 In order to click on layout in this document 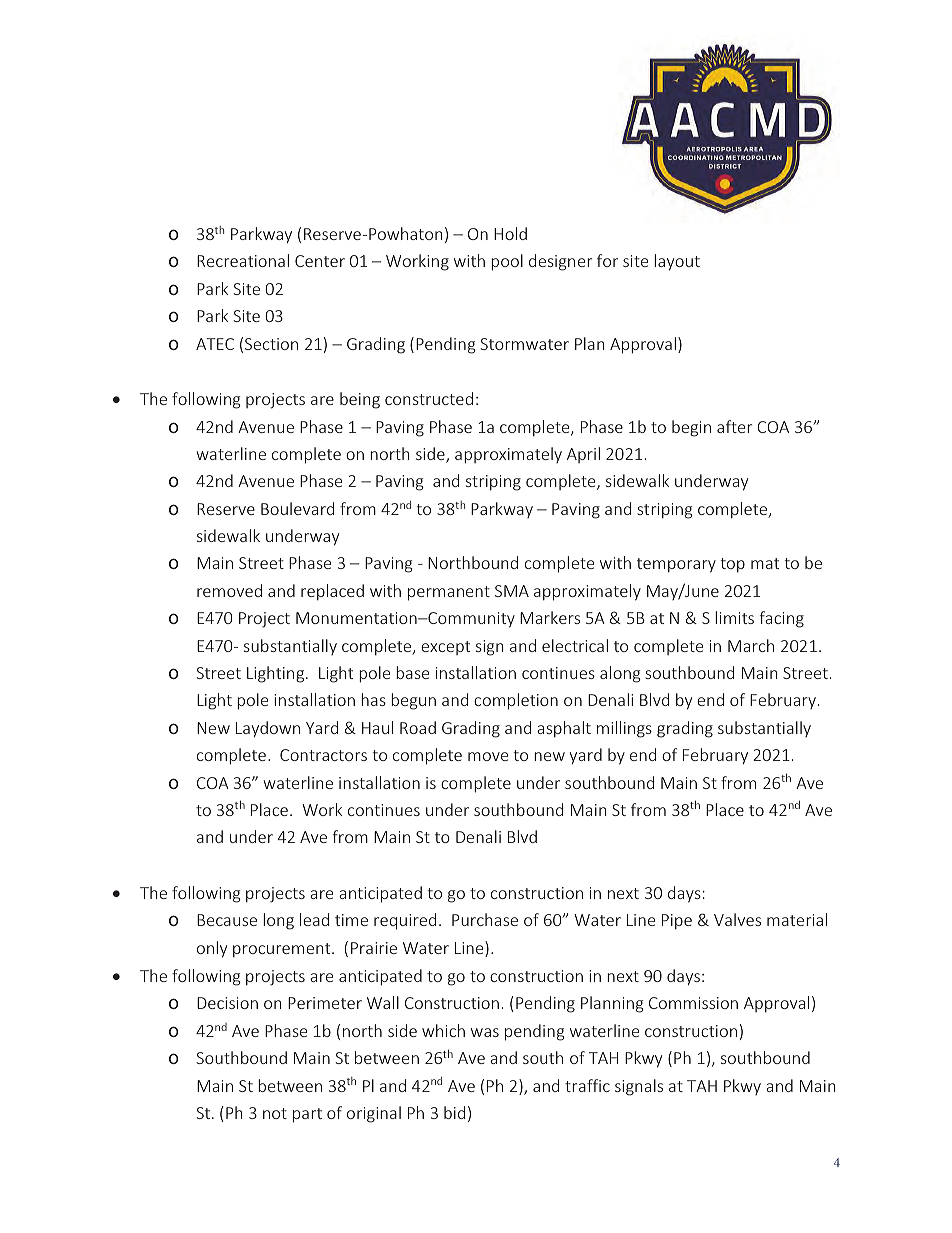, I will do `click(677, 262)`.
